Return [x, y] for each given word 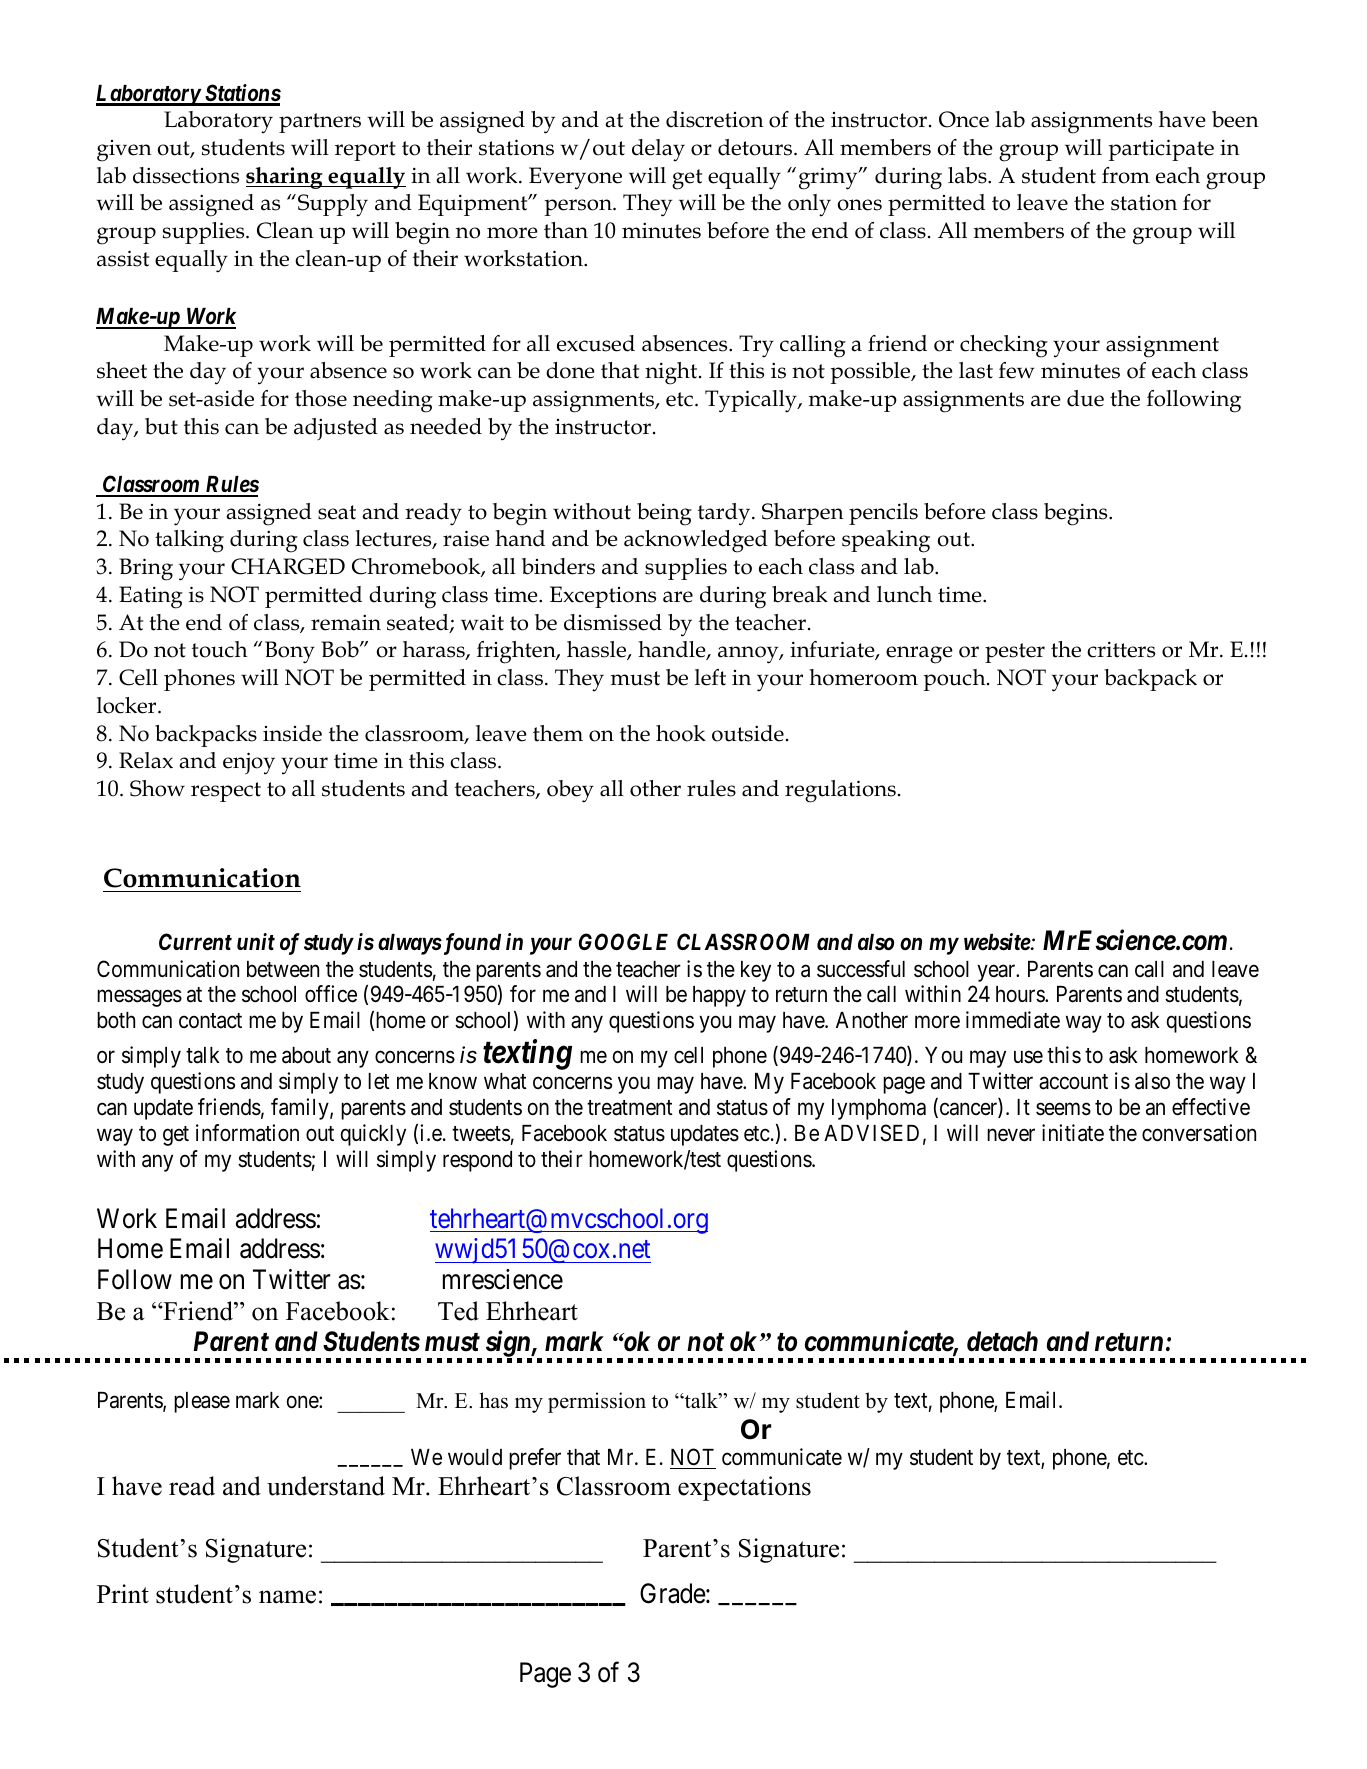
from [1126, 175]
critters [1121, 649]
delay [658, 150]
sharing [285, 178]
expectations [744, 1488]
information [247, 1133]
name [287, 1597]
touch [220, 649]
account [1073, 1082]
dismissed [613, 622]
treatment [630, 1108]
